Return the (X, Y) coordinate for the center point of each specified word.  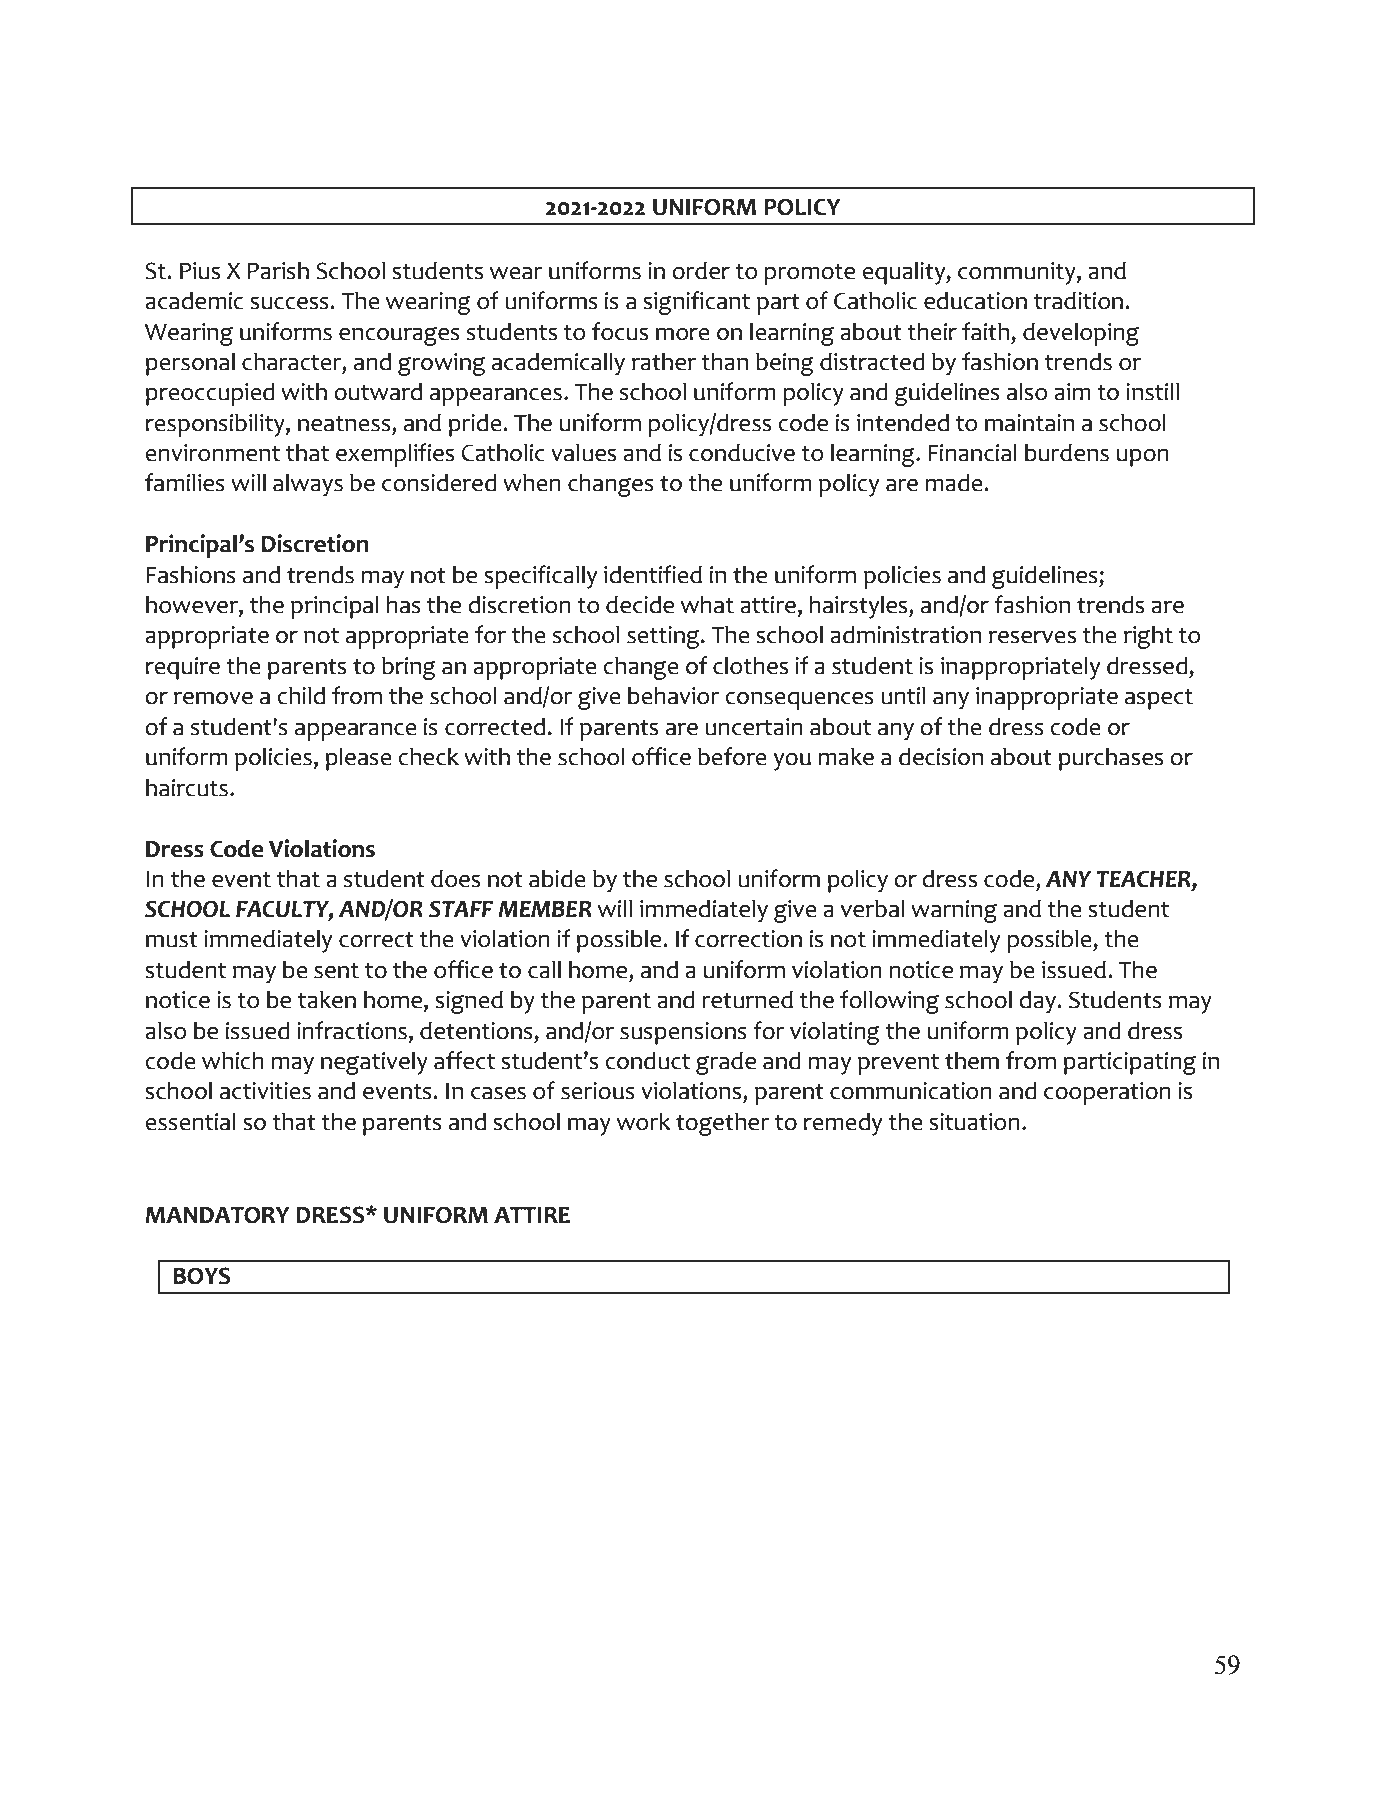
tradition (1078, 301)
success (290, 303)
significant (696, 303)
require (183, 668)
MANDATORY (217, 1215)
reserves (1032, 637)
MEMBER (545, 909)
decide (640, 605)
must (172, 940)
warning (954, 911)
